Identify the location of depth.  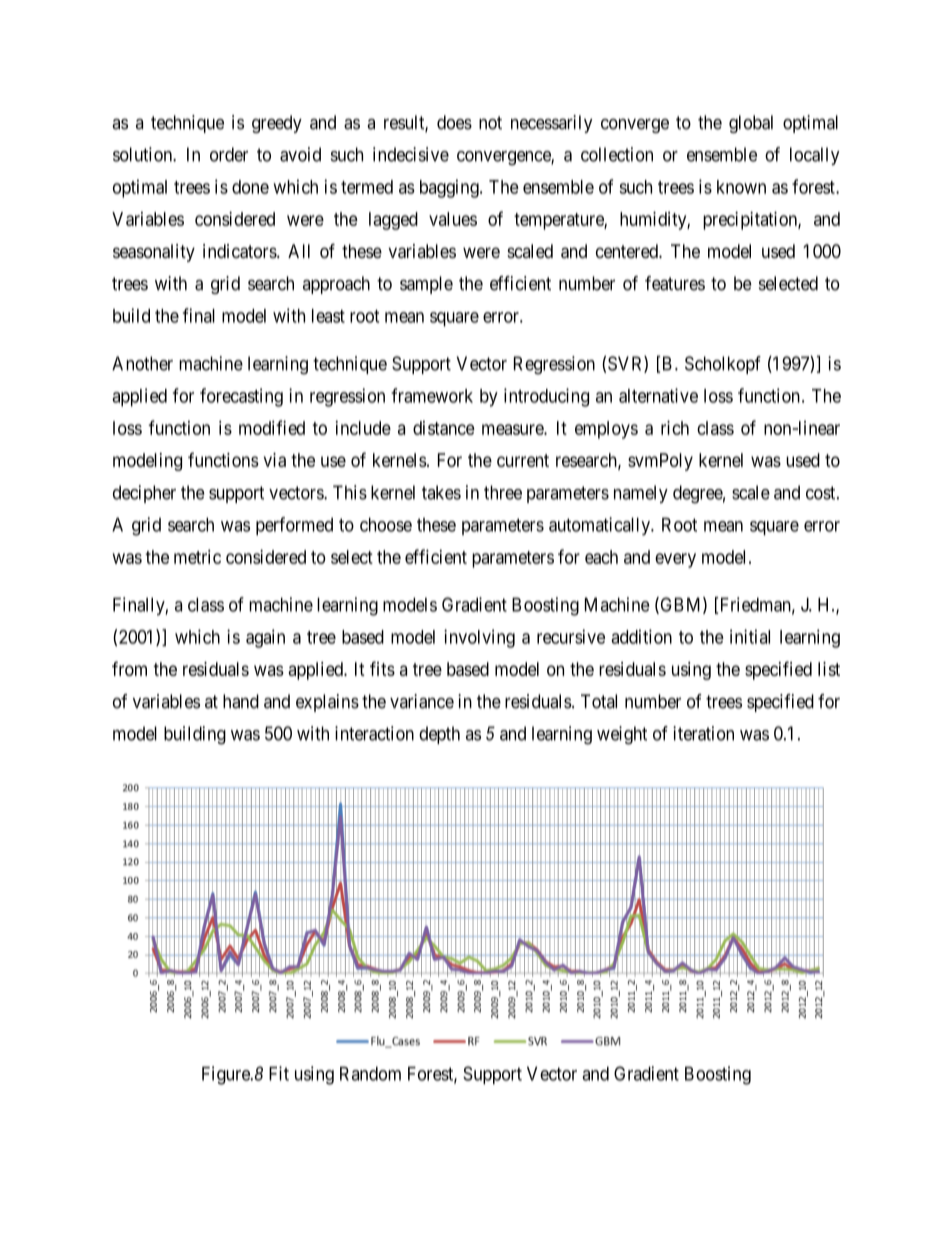
(439, 735).
